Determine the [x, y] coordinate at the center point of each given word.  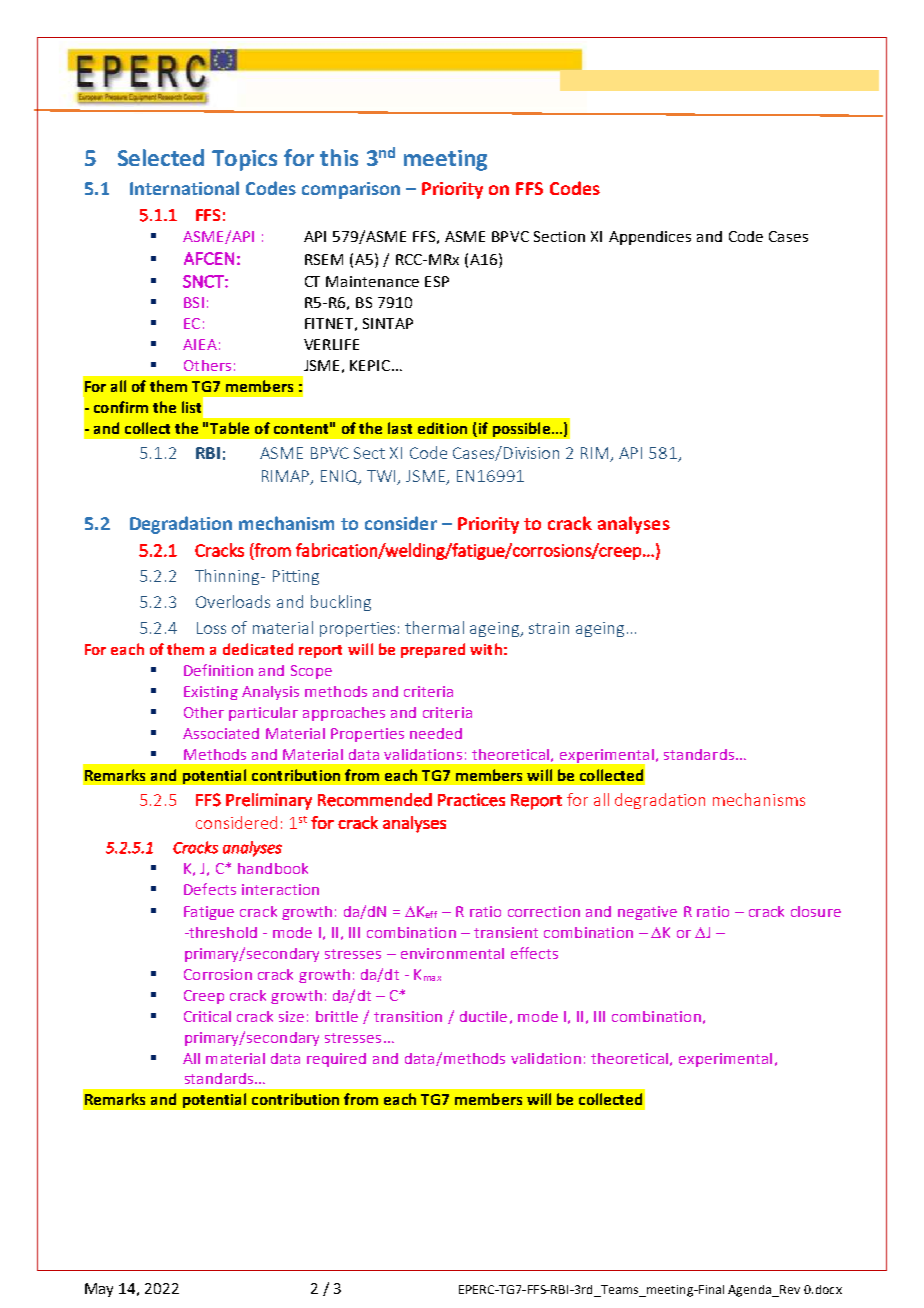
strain [549, 628]
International [184, 188]
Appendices [650, 238]
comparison [351, 190]
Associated [221, 733]
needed [436, 733]
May [99, 1290]
